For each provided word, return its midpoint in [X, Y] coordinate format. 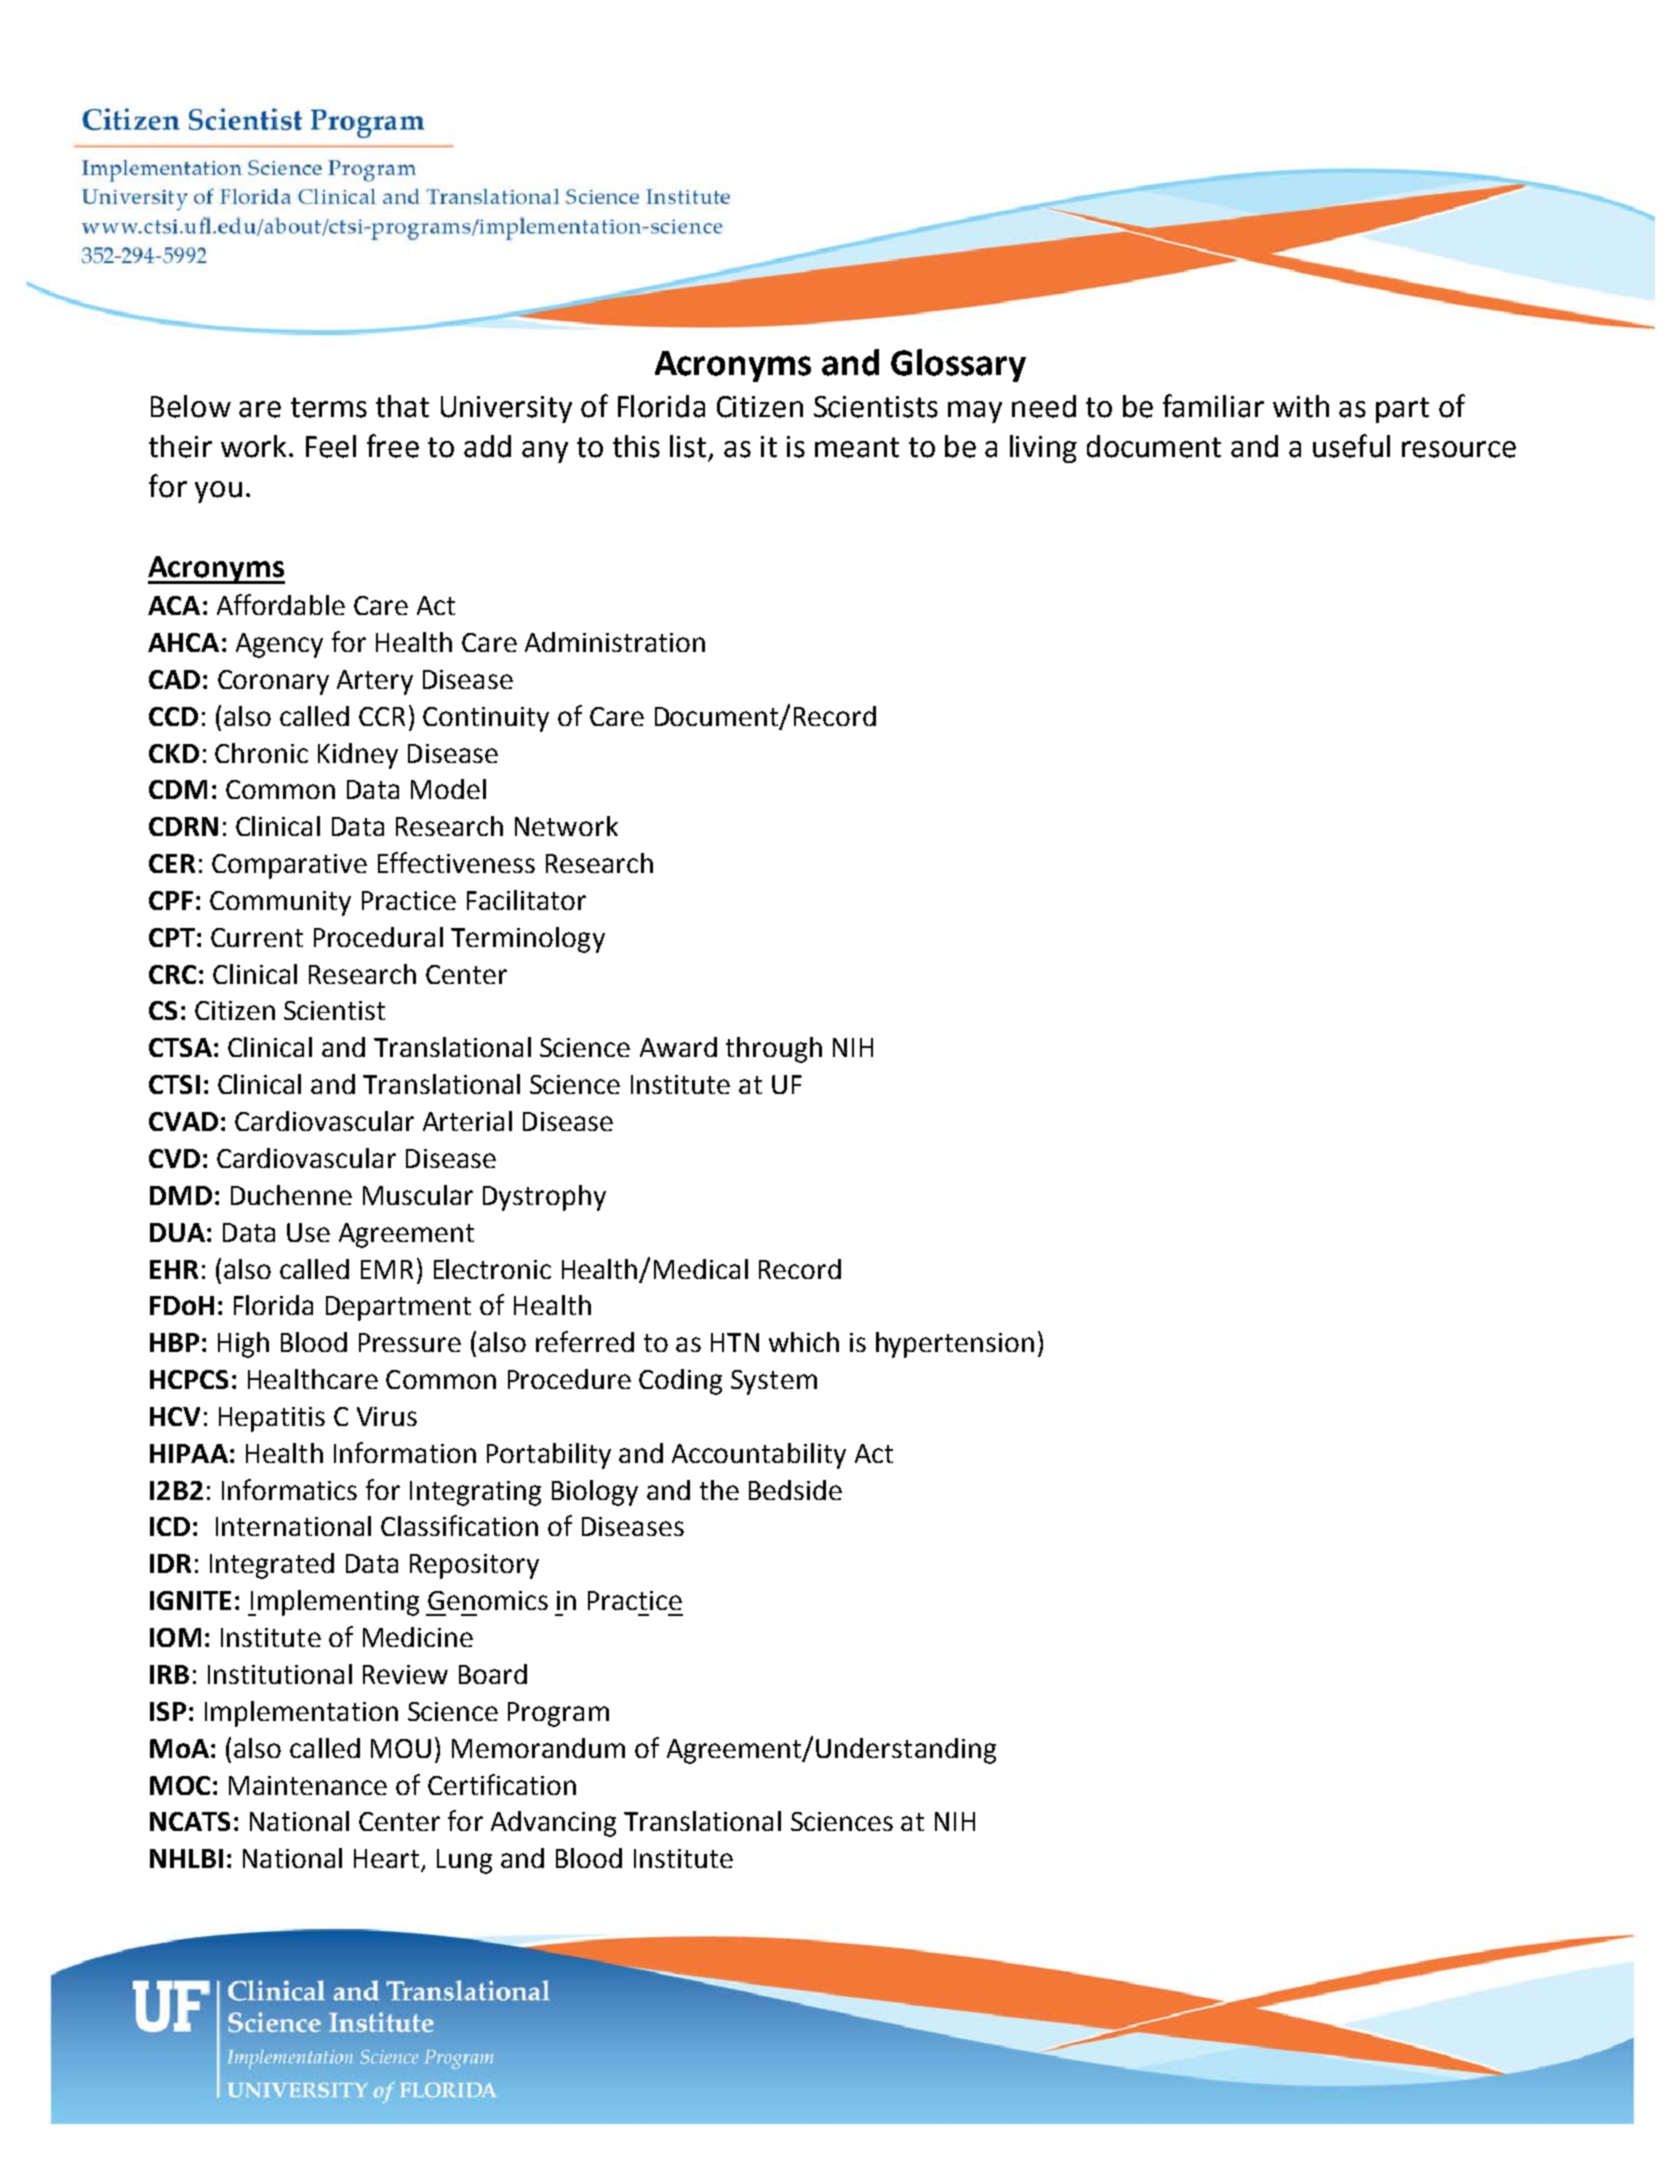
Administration [615, 642]
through [774, 1050]
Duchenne [291, 1195]
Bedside [795, 1490]
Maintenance [308, 1785]
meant [857, 447]
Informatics [289, 1489]
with [1301, 406]
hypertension [955, 1345]
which [804, 1342]
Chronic [261, 753]
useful [1351, 446]
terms [329, 407]
